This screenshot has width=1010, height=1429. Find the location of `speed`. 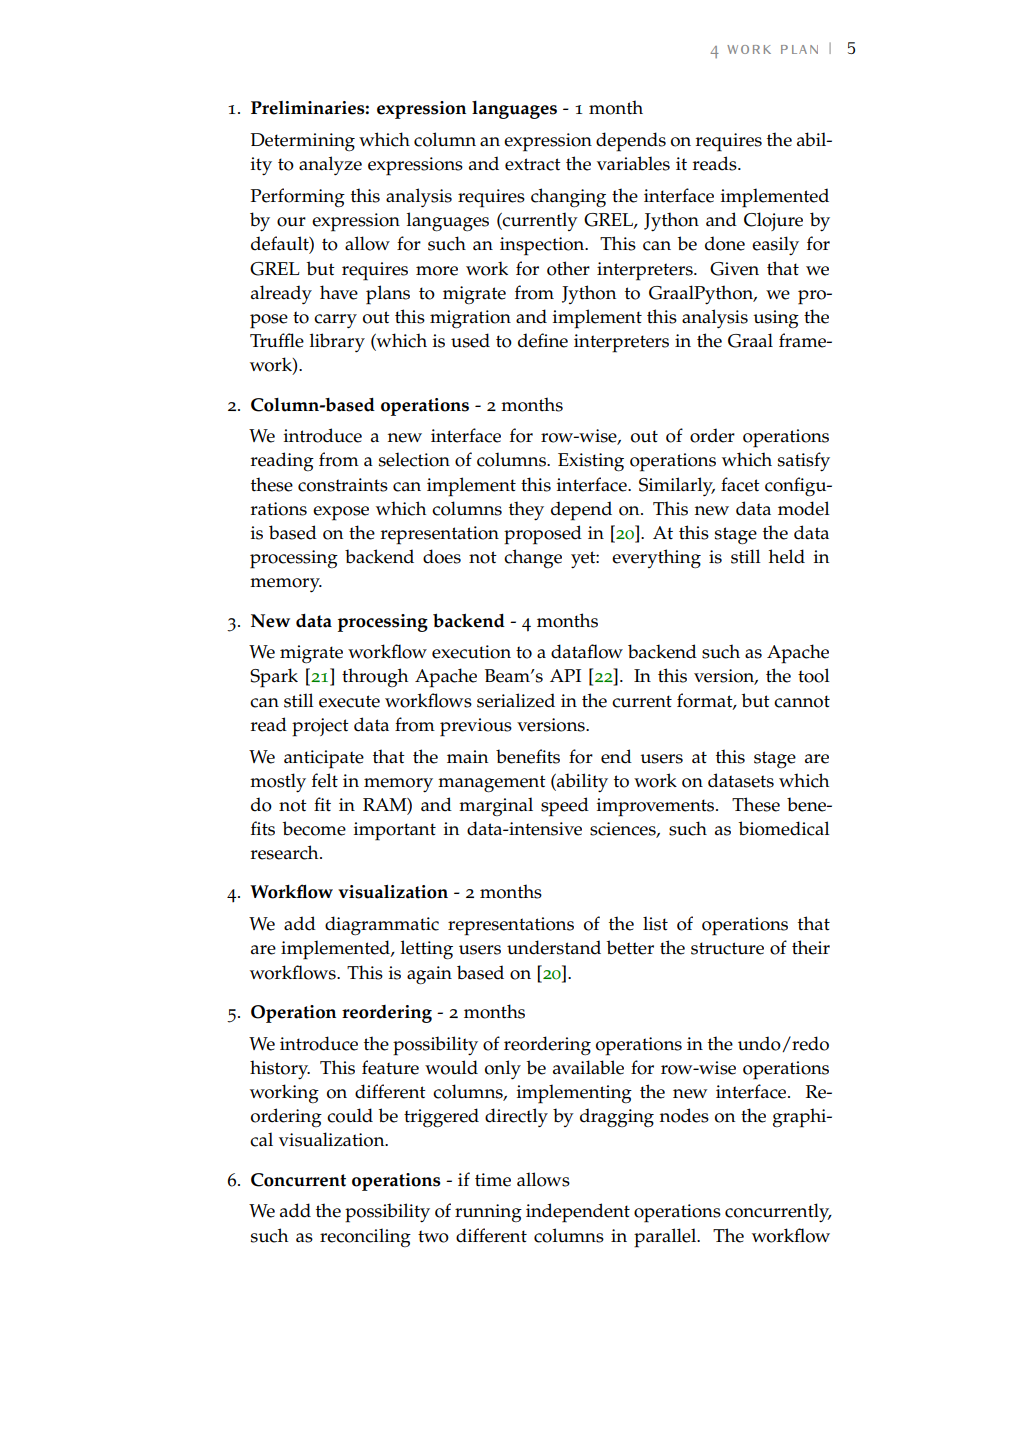

speed is located at coordinates (565, 807).
